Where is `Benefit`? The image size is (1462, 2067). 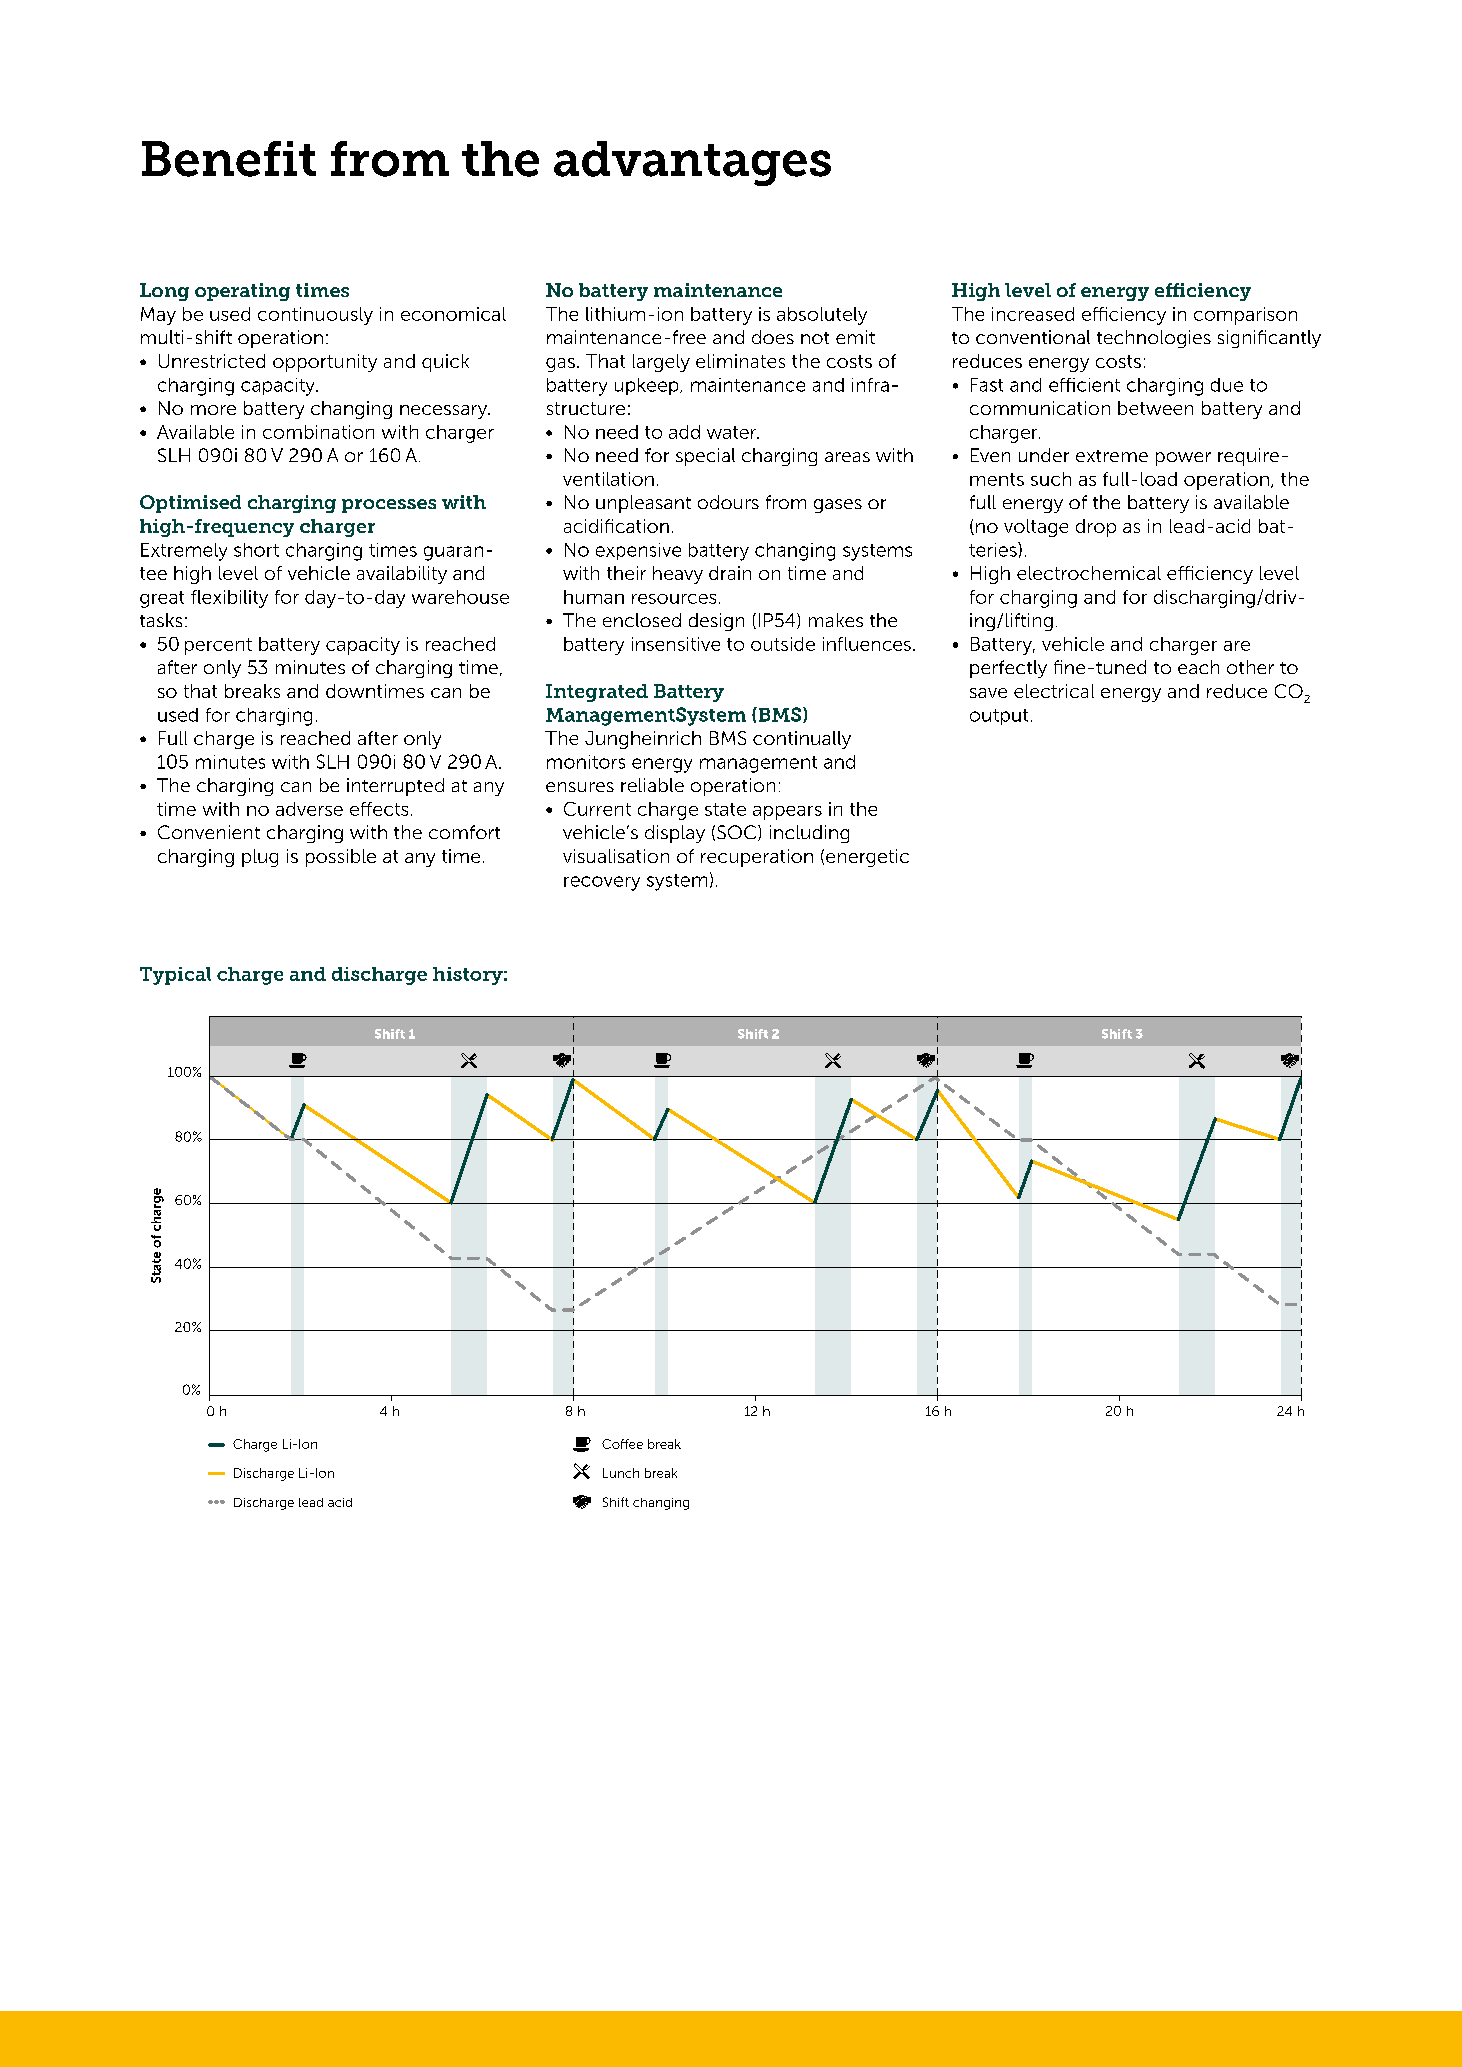
Benefit is located at coordinates (229, 159).
